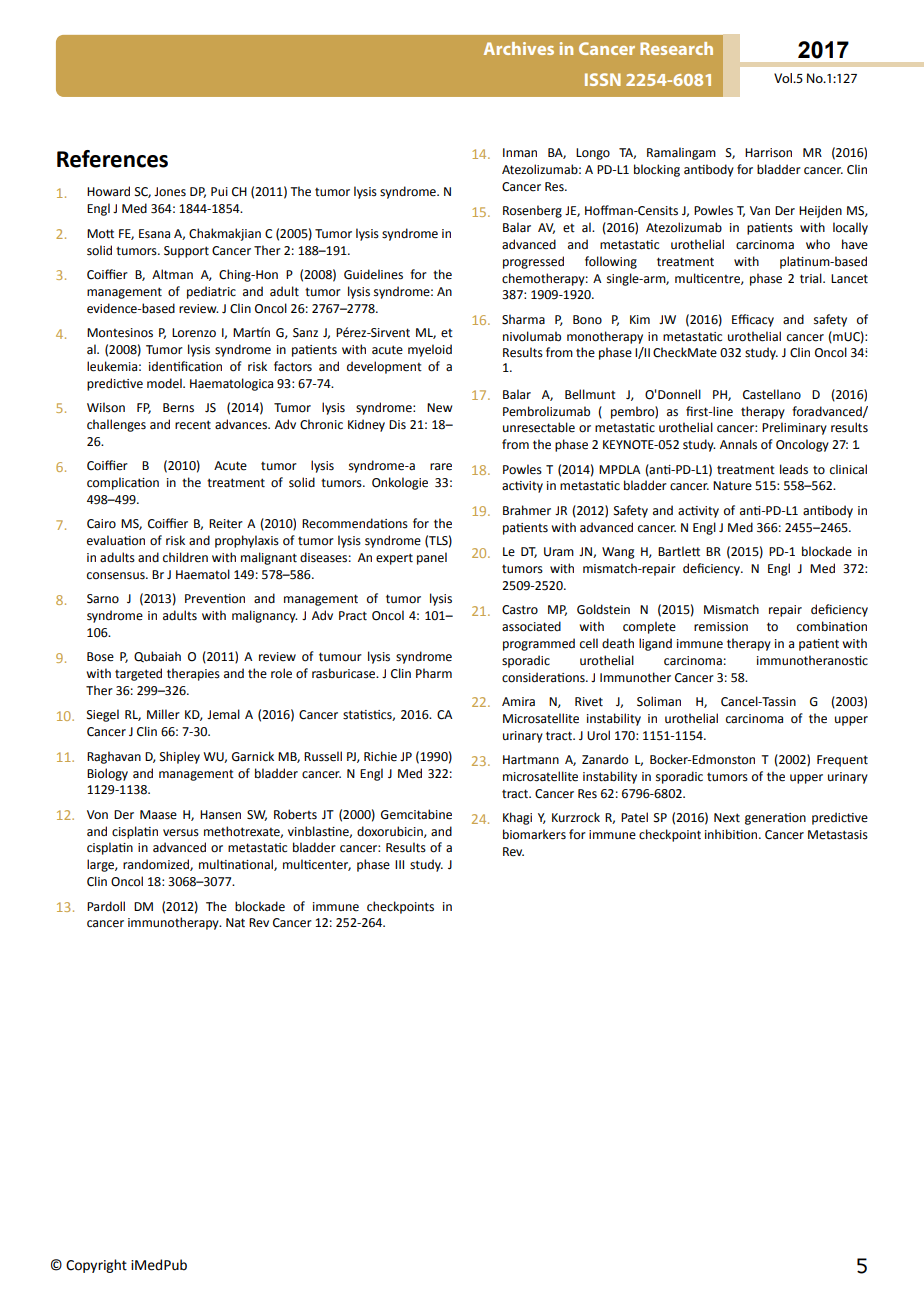 This page has height=1308, width=924. Describe the element at coordinates (96, 1266) in the page. I see `Copyright` at that location.
